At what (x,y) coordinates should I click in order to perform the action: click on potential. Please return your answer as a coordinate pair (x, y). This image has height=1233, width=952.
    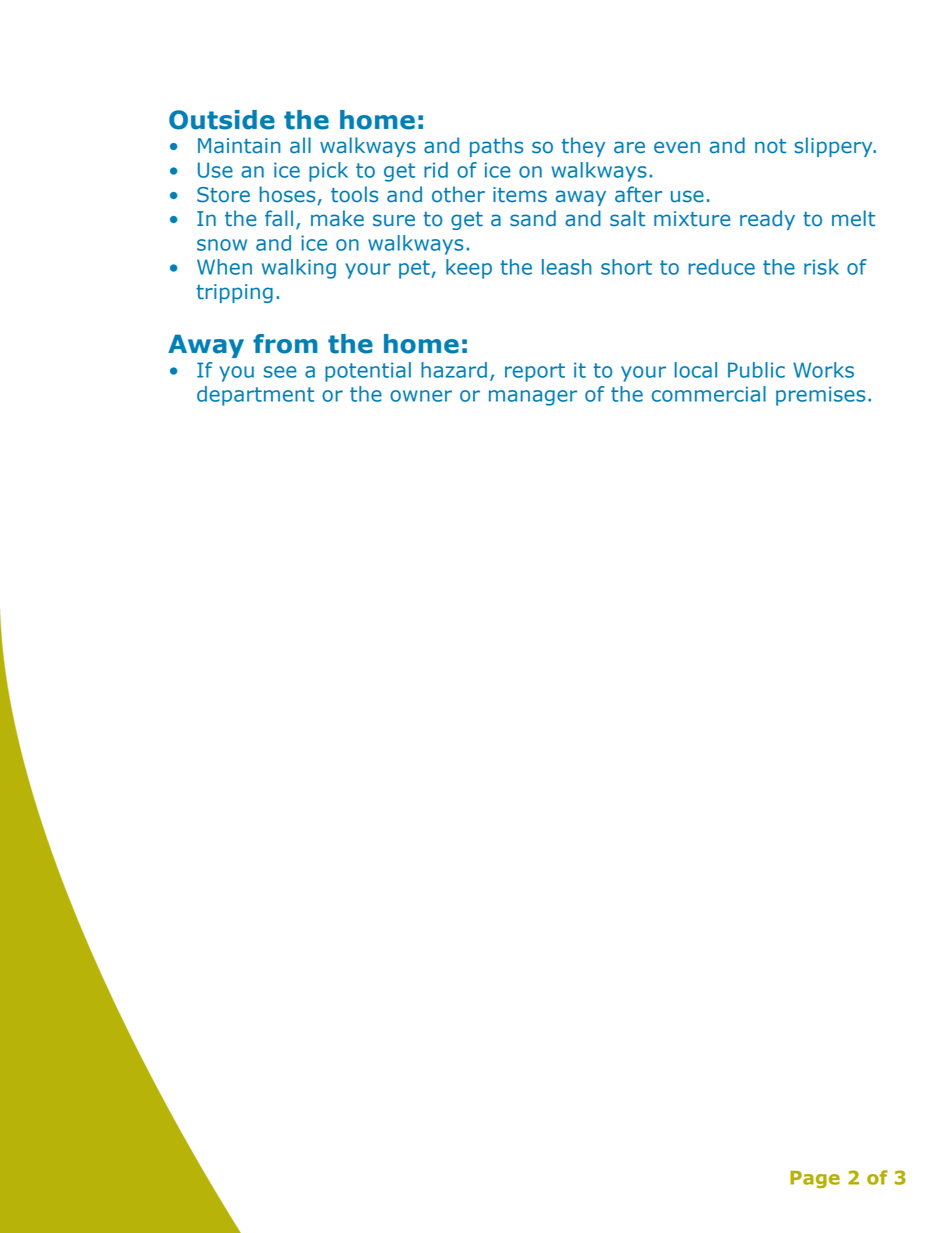
    Looking at the image, I should click on (368, 372).
